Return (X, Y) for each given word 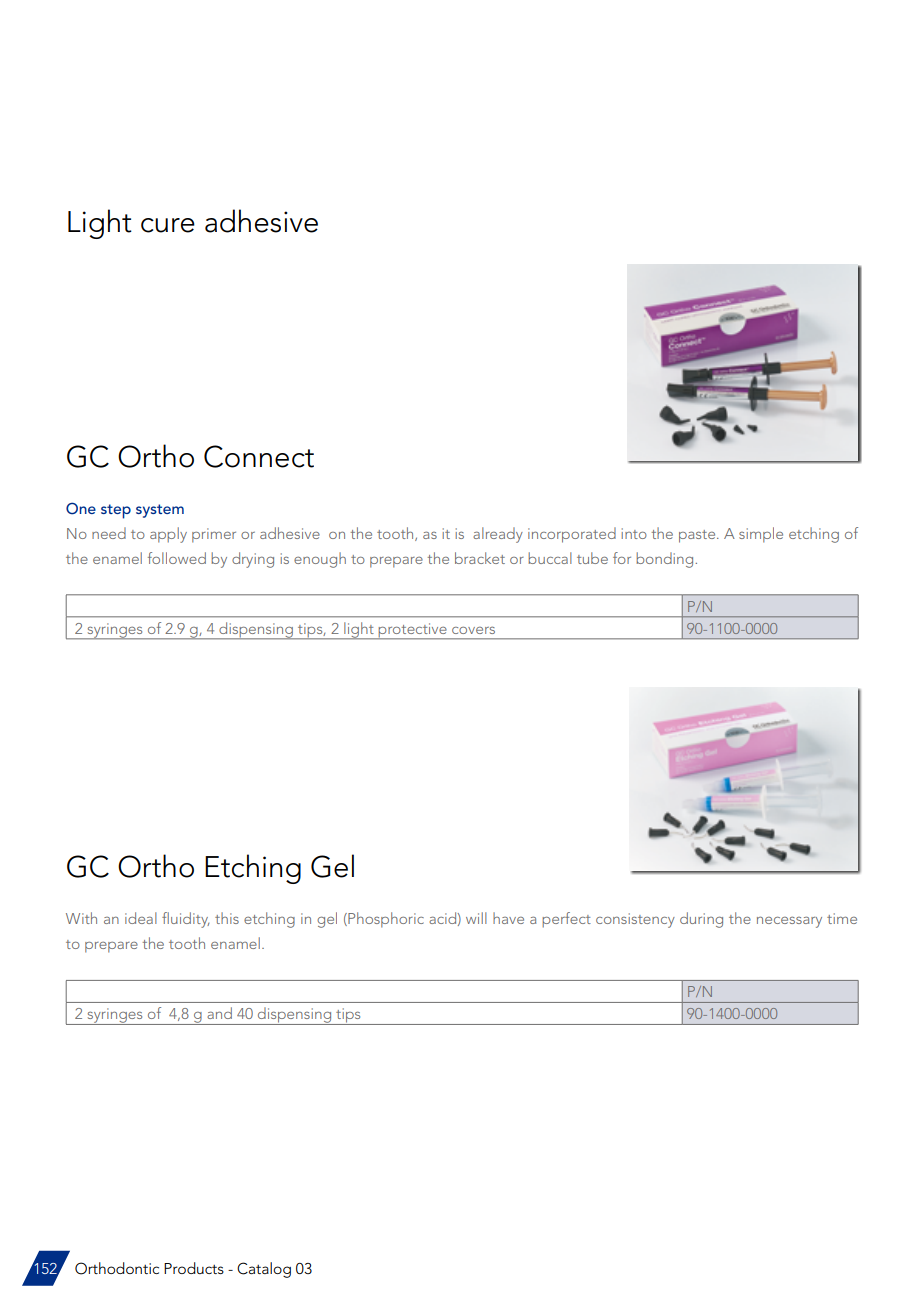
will (476, 918)
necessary (789, 922)
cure (168, 225)
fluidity (185, 920)
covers (473, 630)
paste (698, 536)
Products (194, 1268)
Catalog (264, 1270)
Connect (259, 456)
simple (761, 535)
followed (177, 558)
